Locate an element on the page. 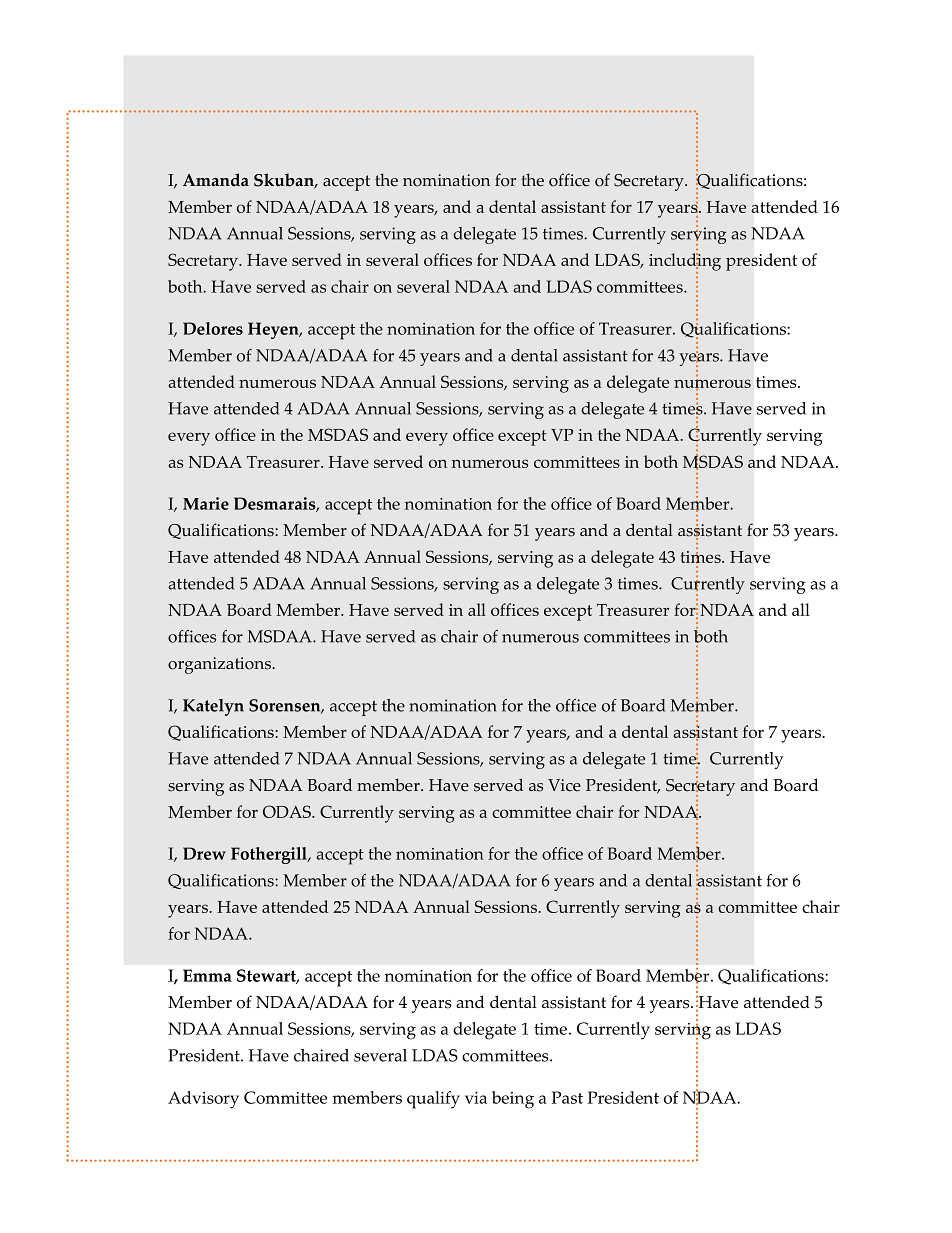 Image resolution: width=952 pixels, height=1233 pixels. Delores is located at coordinates (213, 328).
